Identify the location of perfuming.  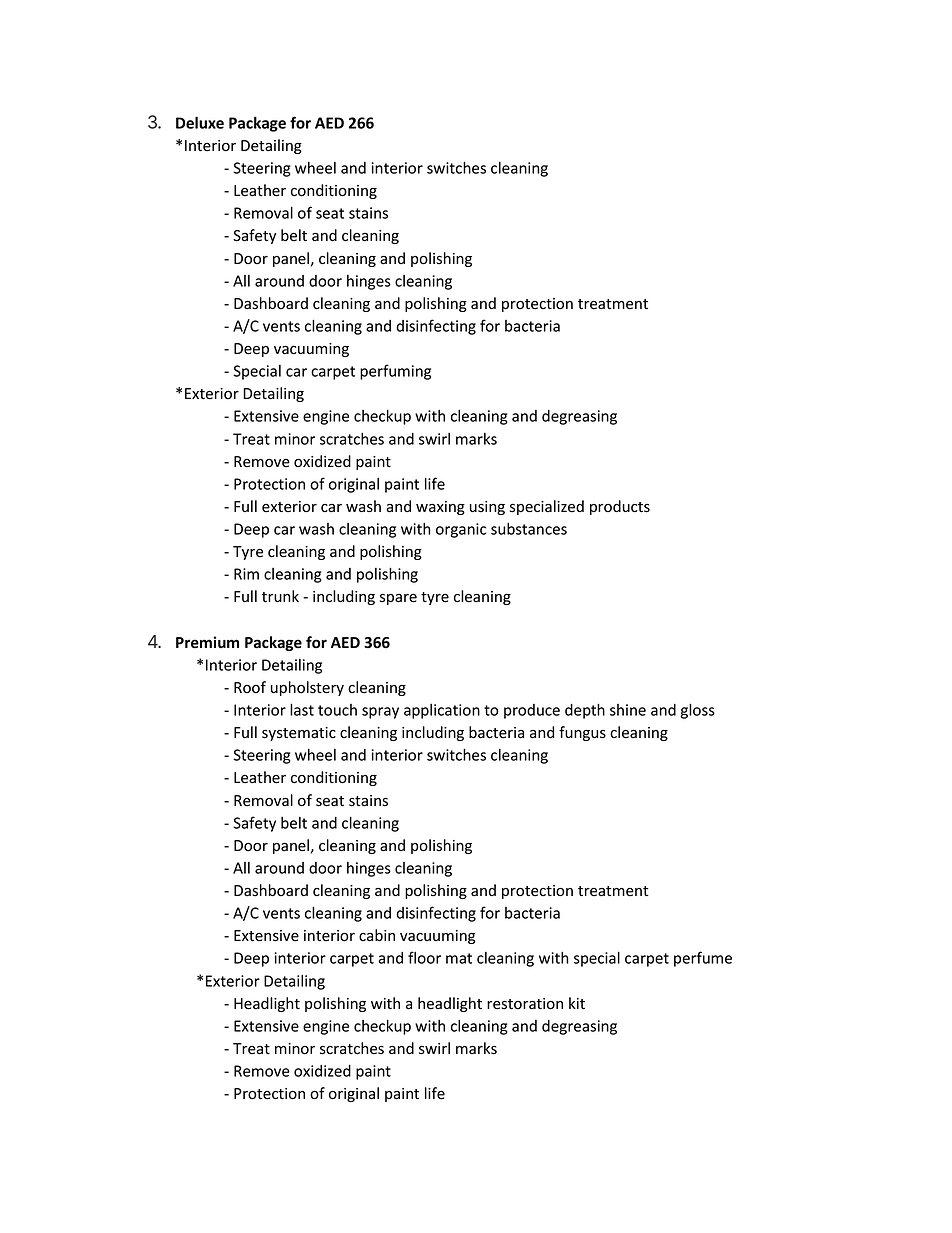
(395, 372).
